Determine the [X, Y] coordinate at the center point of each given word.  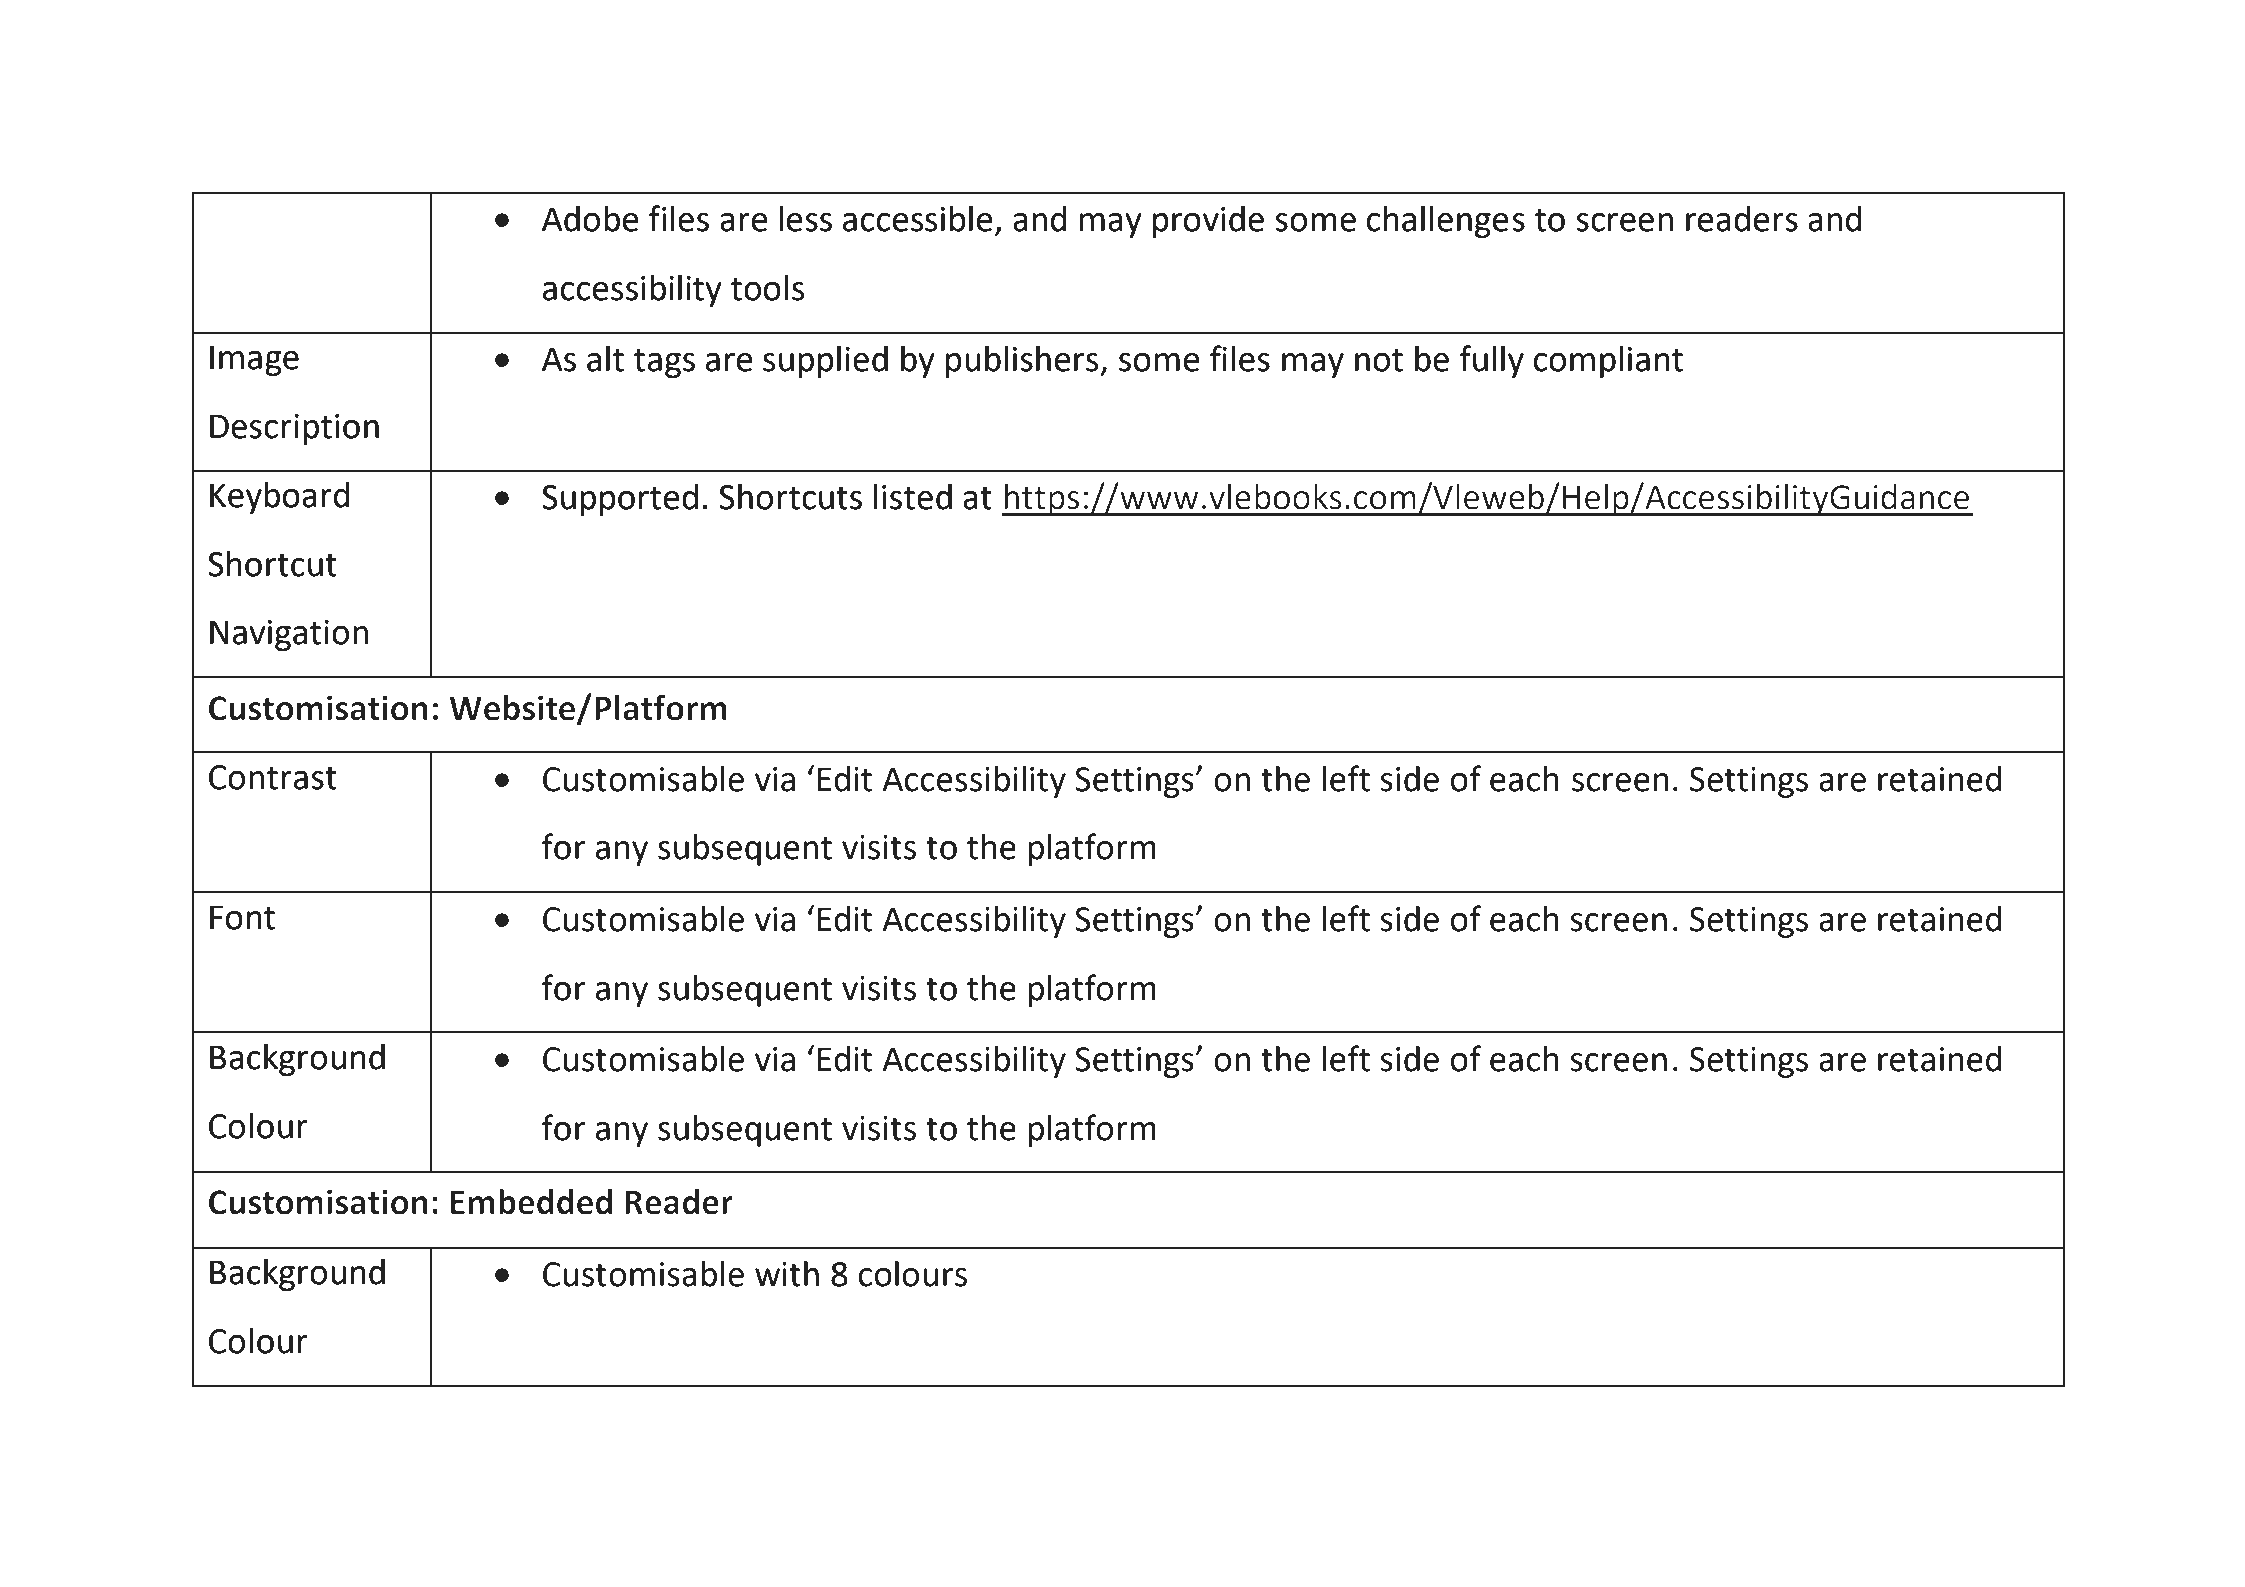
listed [913, 497]
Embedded [531, 1202]
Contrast [273, 777]
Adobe [590, 219]
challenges [1446, 222]
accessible [918, 219]
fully [1492, 361]
